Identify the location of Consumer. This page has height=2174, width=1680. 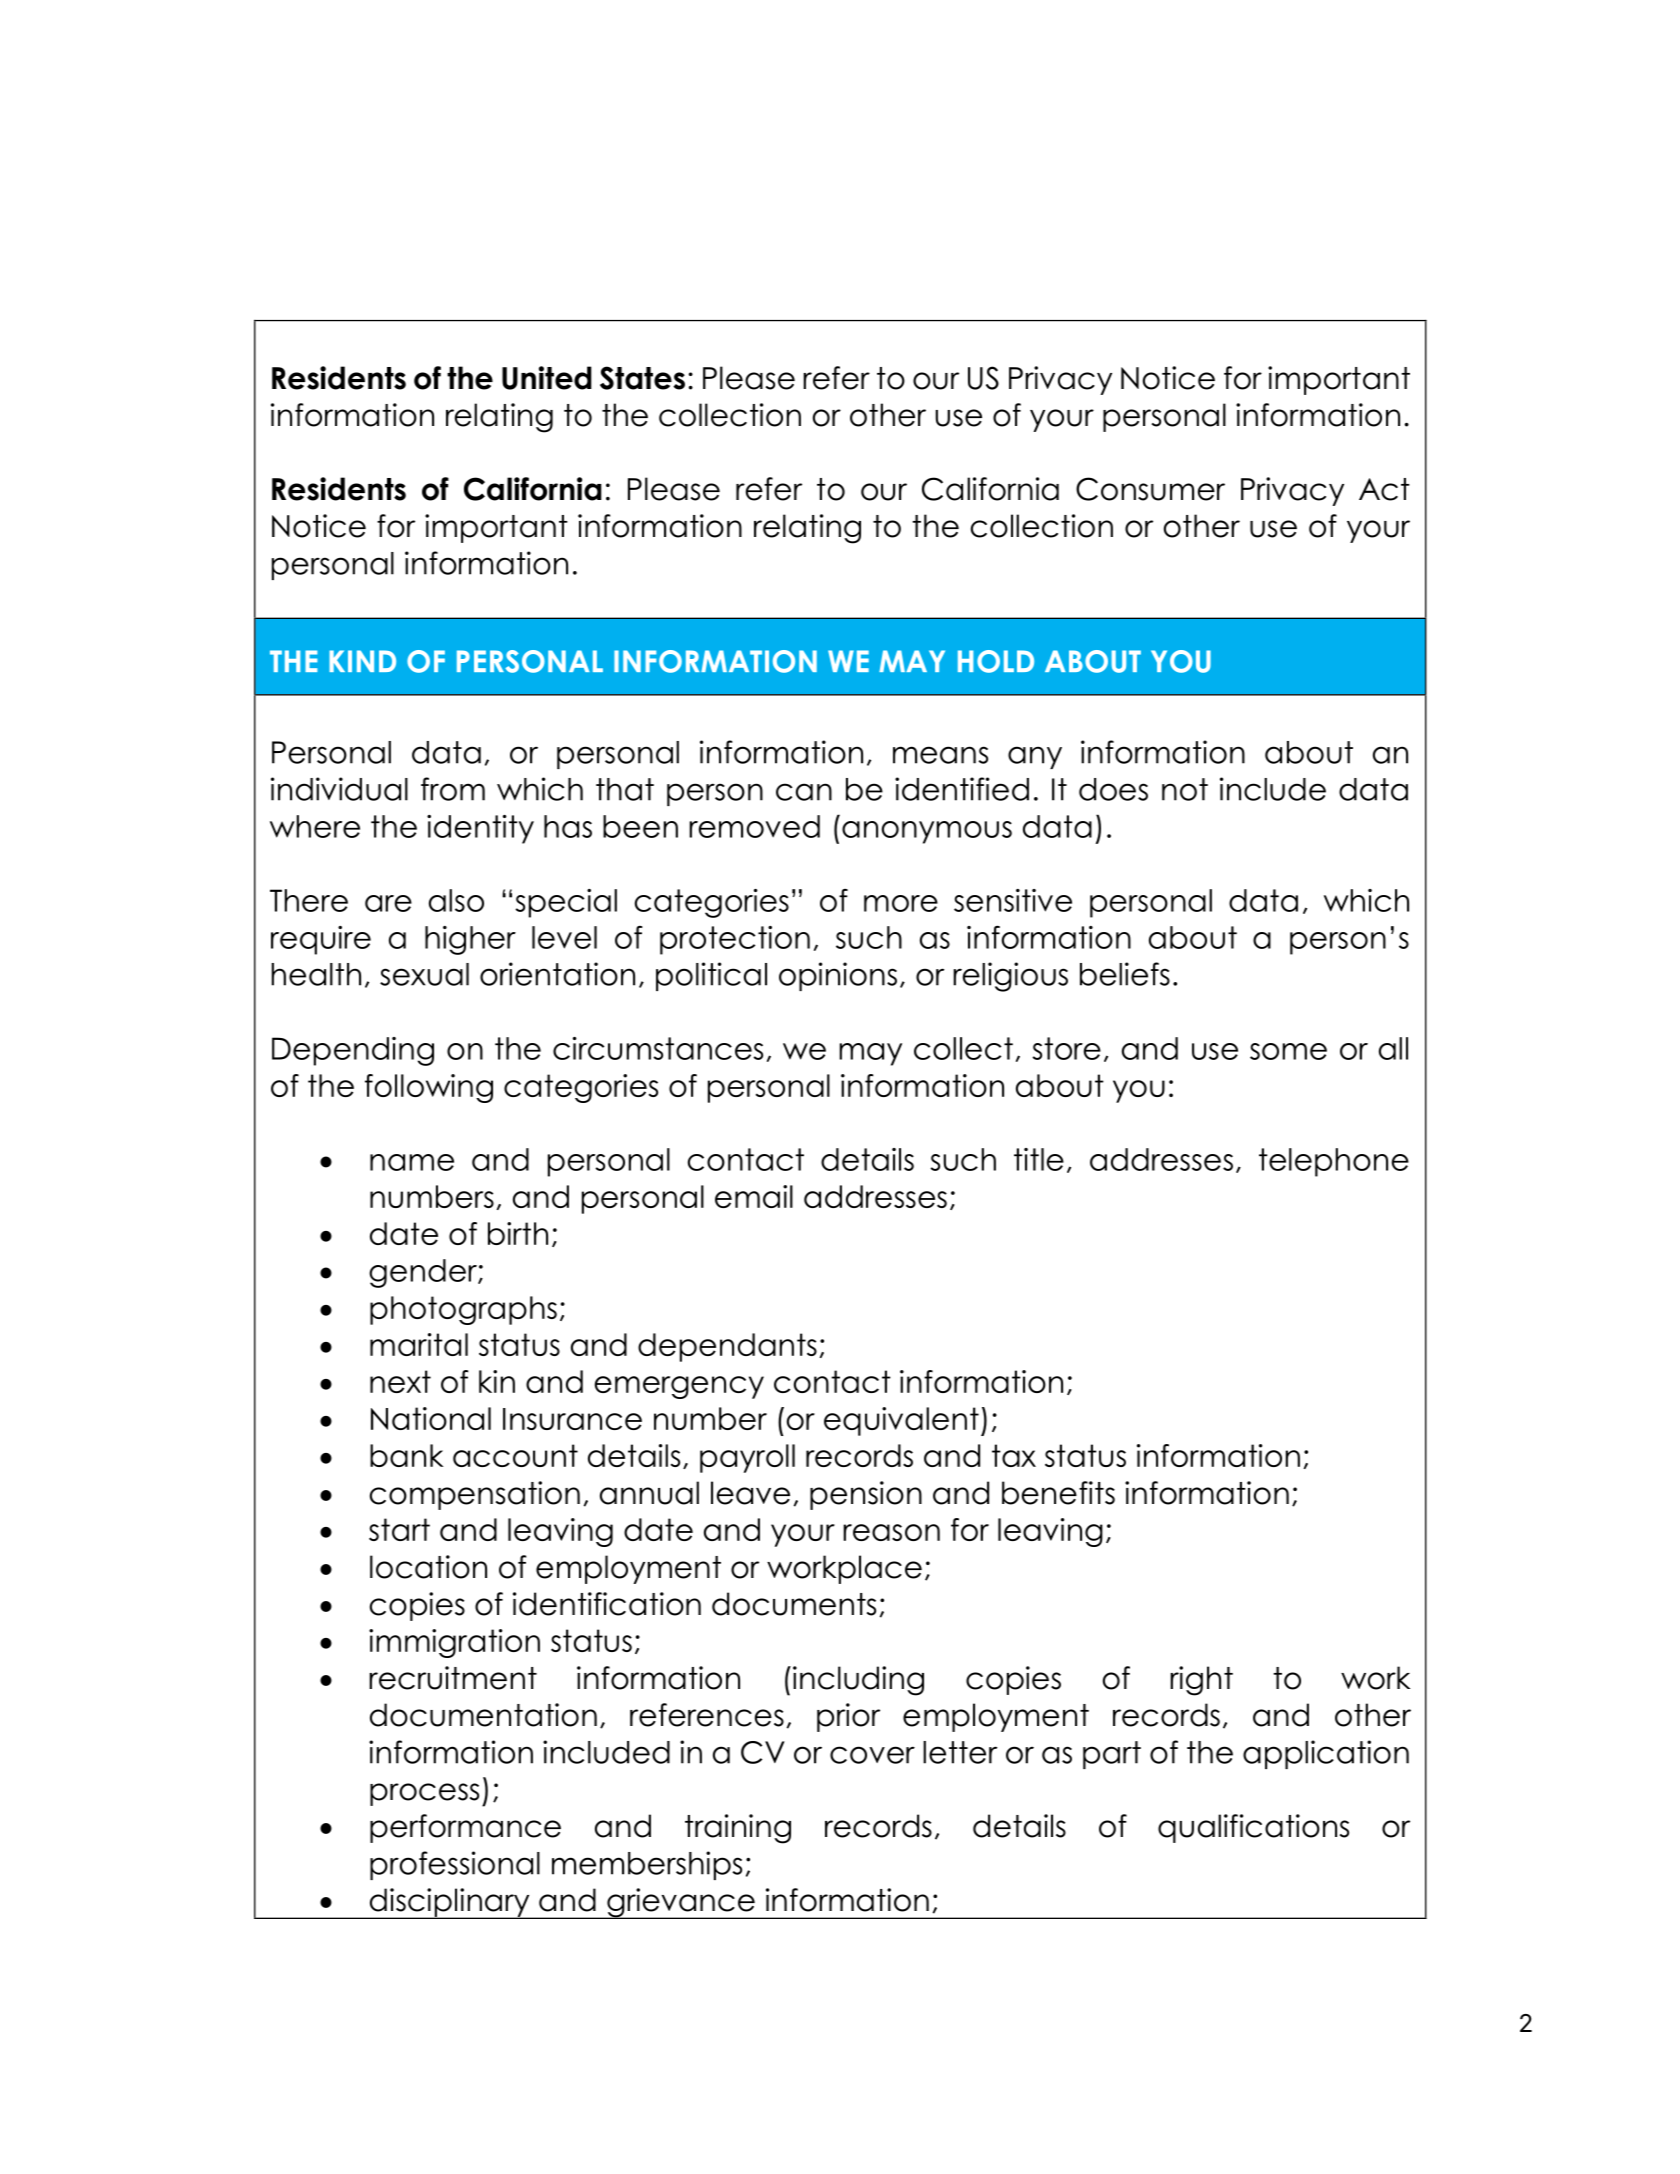
(1150, 489).
